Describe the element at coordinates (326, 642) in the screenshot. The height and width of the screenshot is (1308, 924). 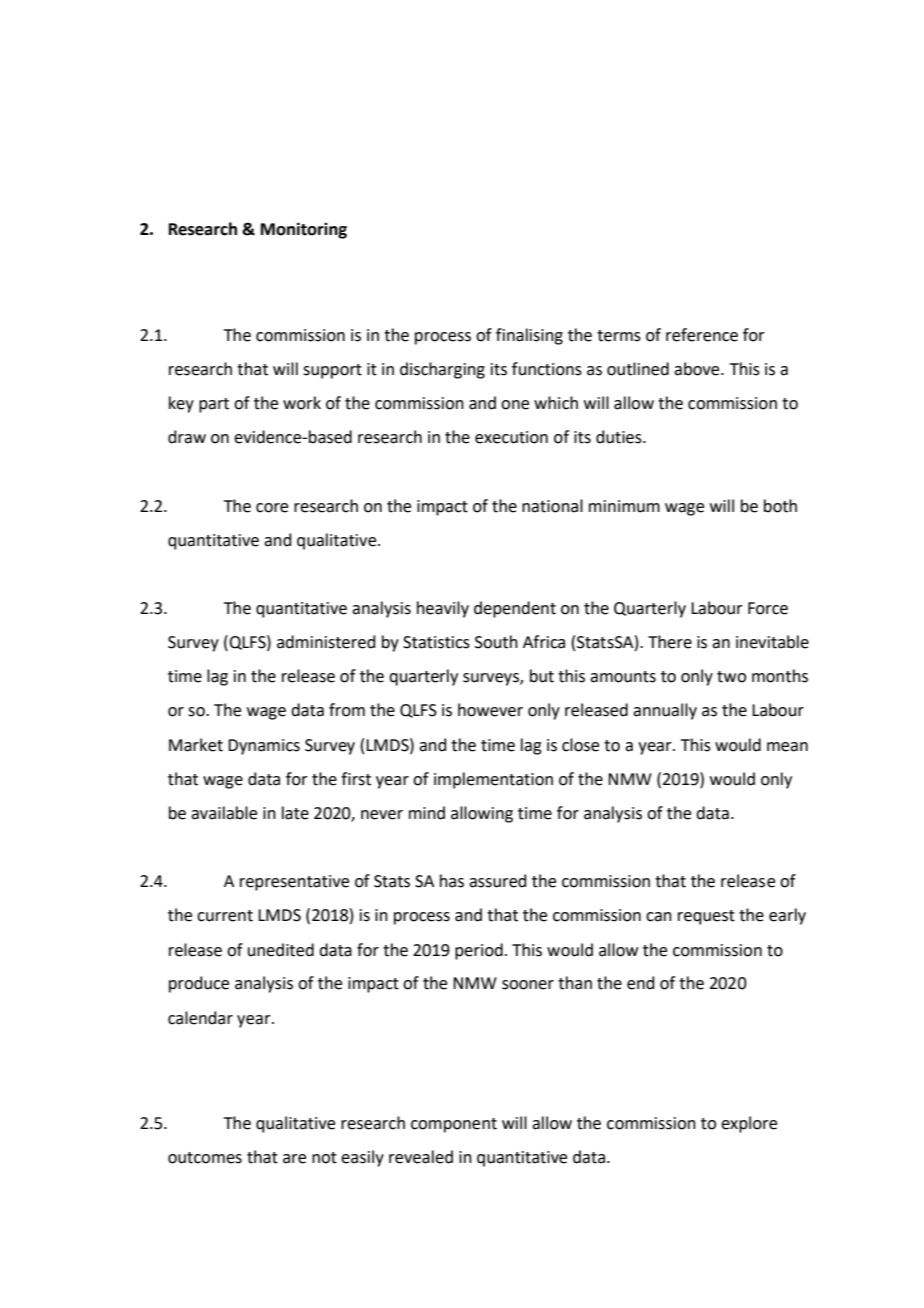
I see `administered` at that location.
